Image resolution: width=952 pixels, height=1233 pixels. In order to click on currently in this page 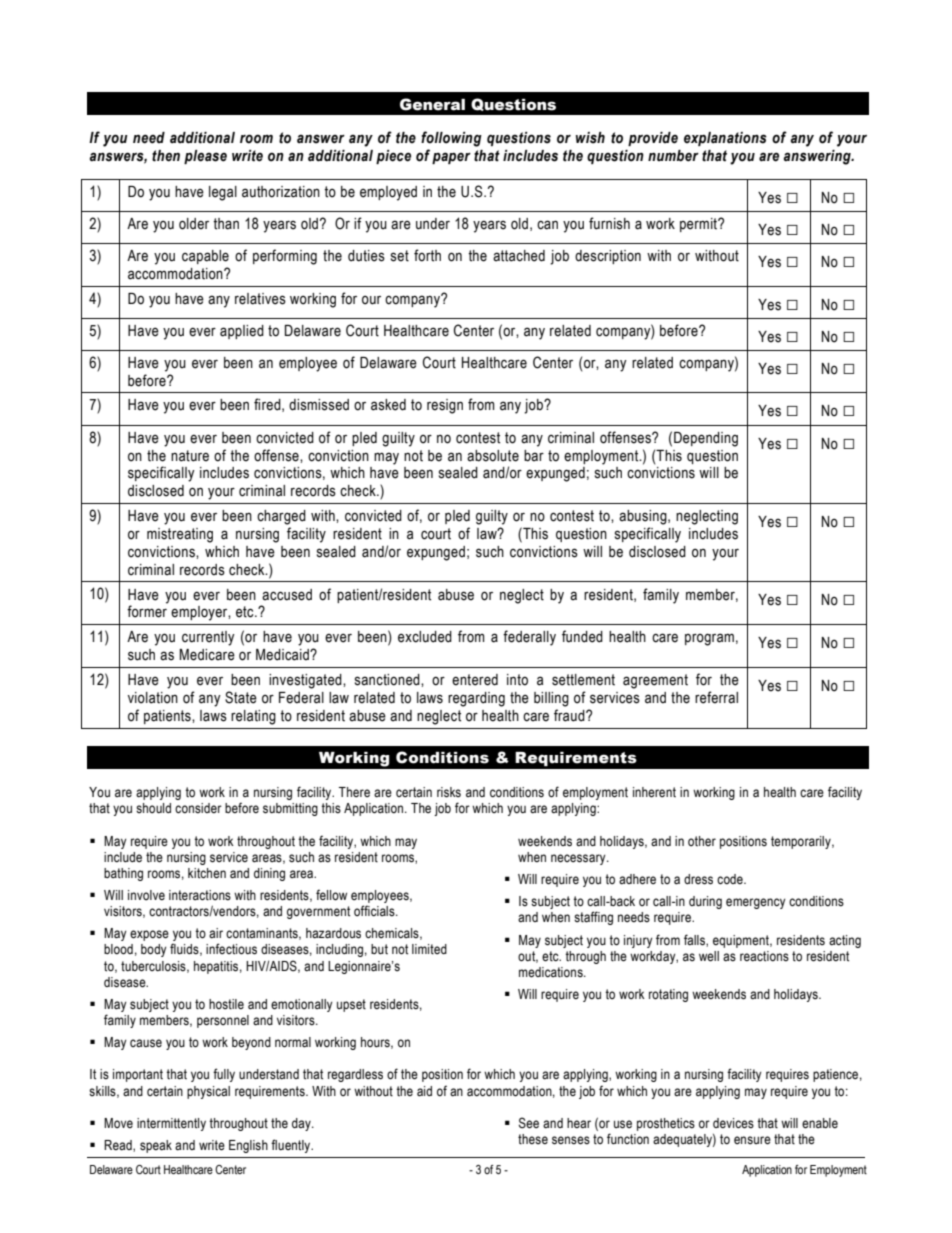, I will do `click(208, 638)`.
